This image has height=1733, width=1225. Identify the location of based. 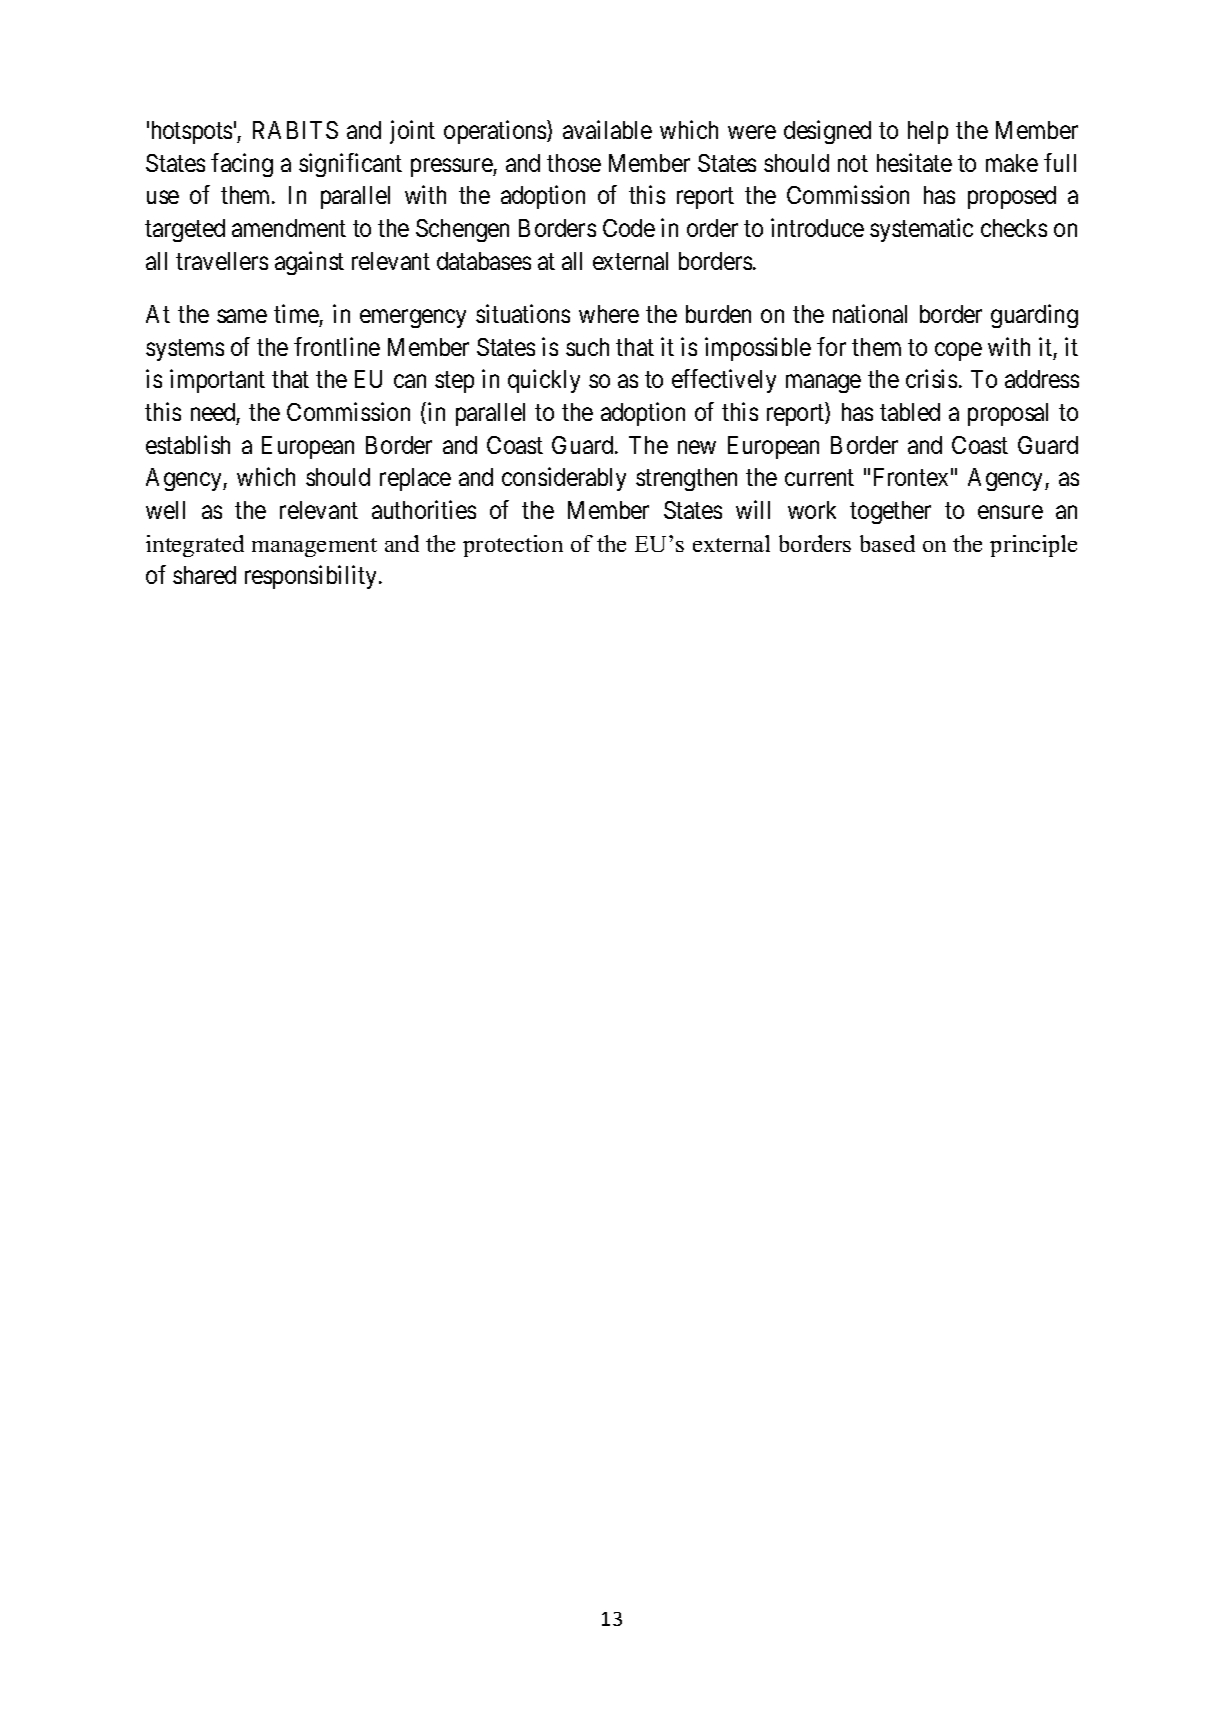
(887, 543).
